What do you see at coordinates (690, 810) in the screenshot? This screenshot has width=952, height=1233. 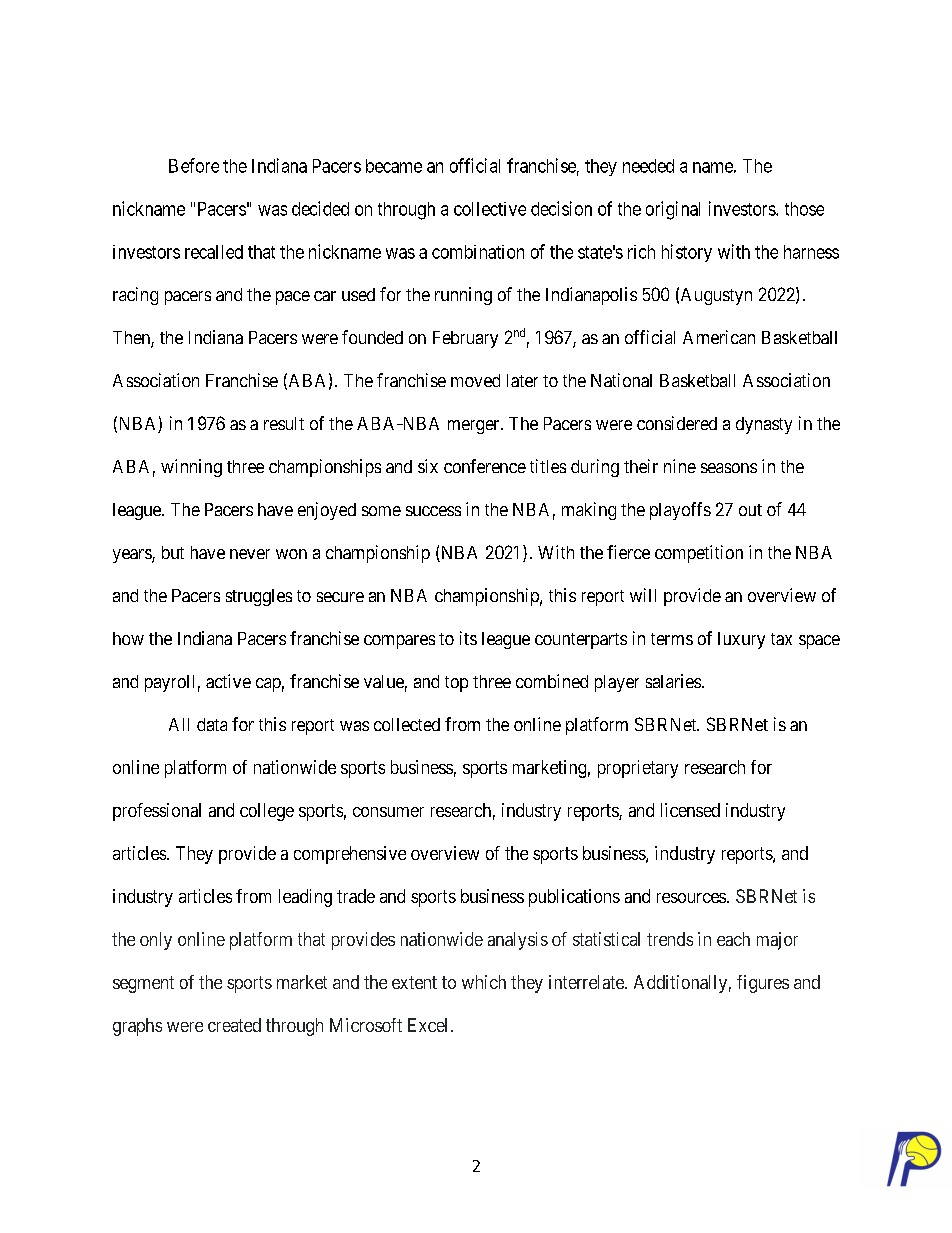 I see `licensed` at bounding box center [690, 810].
